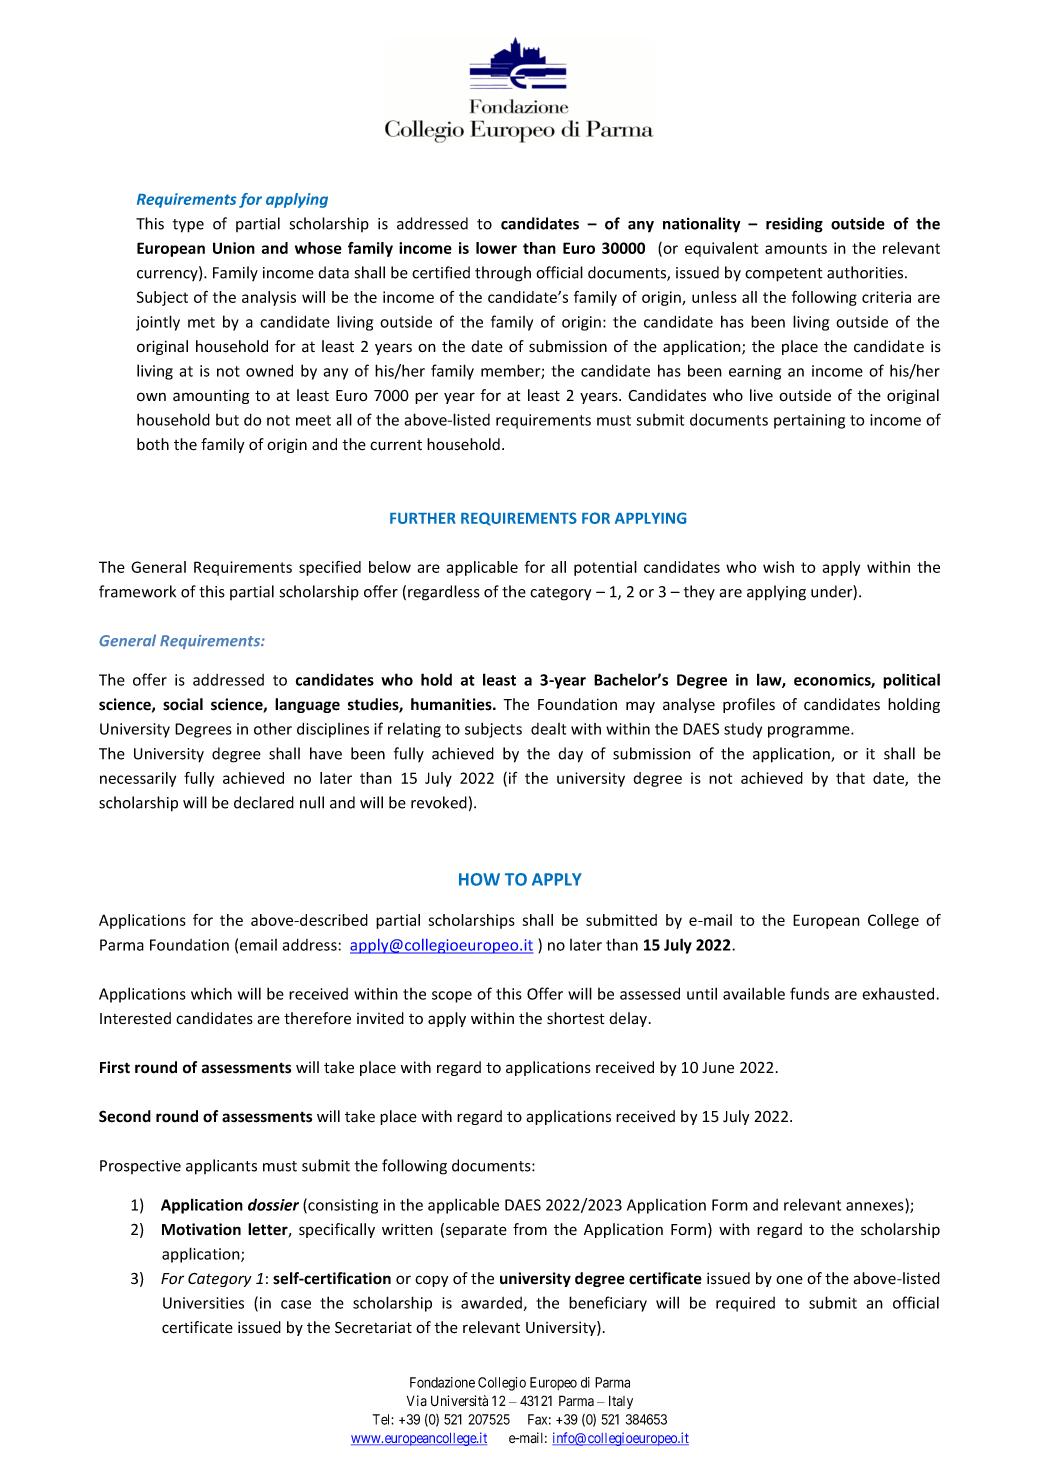  I want to click on Union, so click(234, 248).
